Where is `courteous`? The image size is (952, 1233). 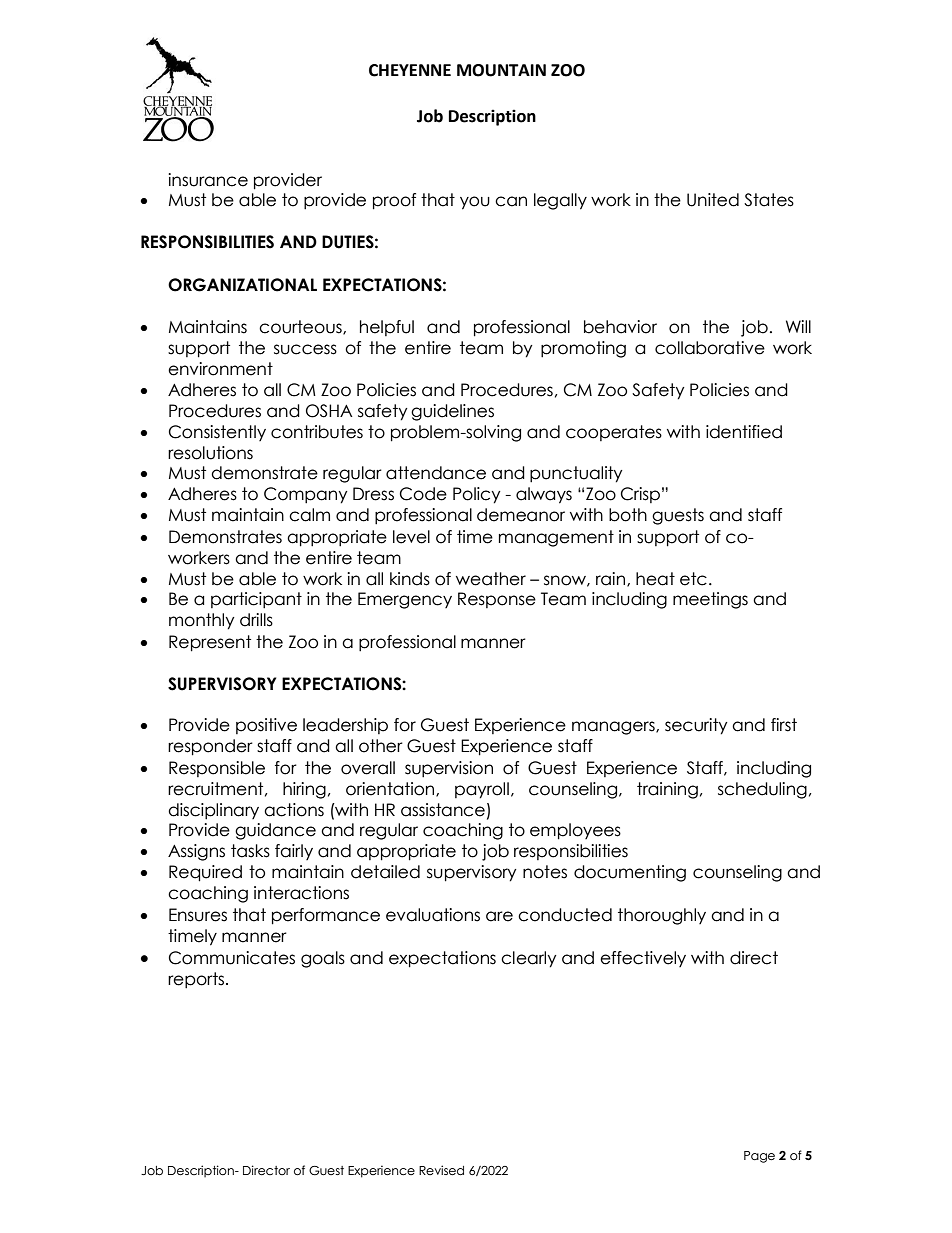
courteous is located at coordinates (301, 327).
